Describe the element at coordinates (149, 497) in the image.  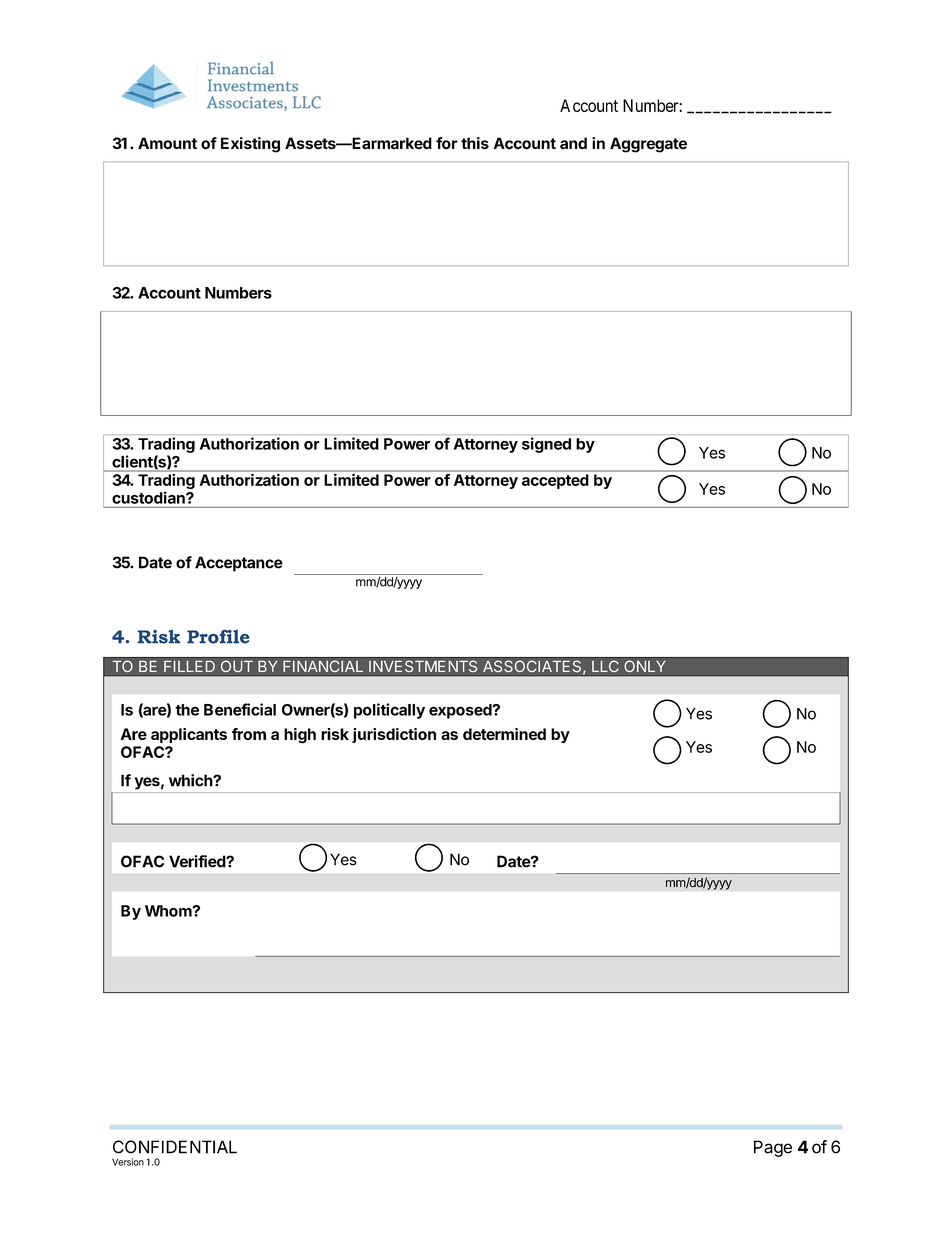
I see `custodian` at that location.
